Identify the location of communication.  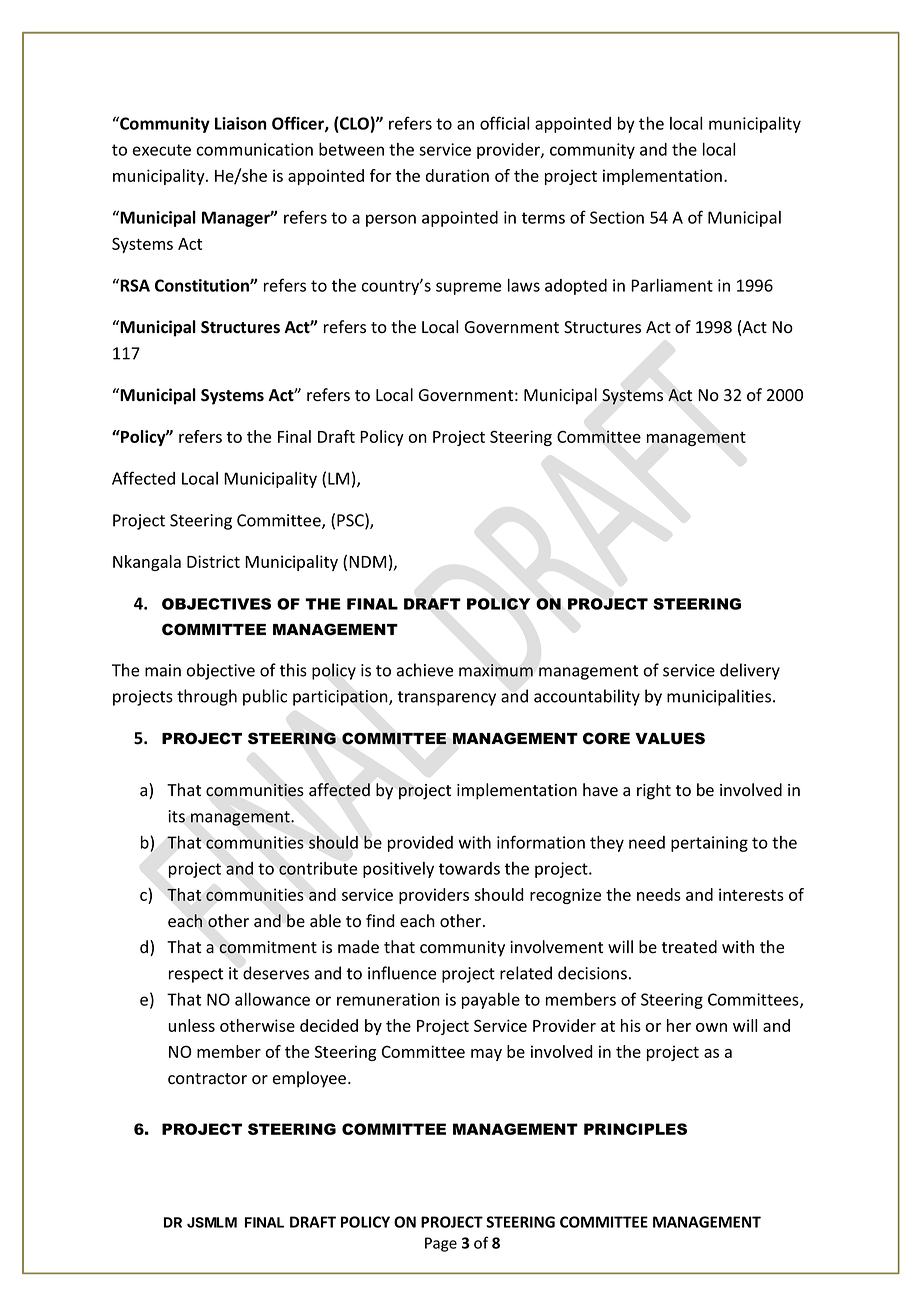
(255, 149).
